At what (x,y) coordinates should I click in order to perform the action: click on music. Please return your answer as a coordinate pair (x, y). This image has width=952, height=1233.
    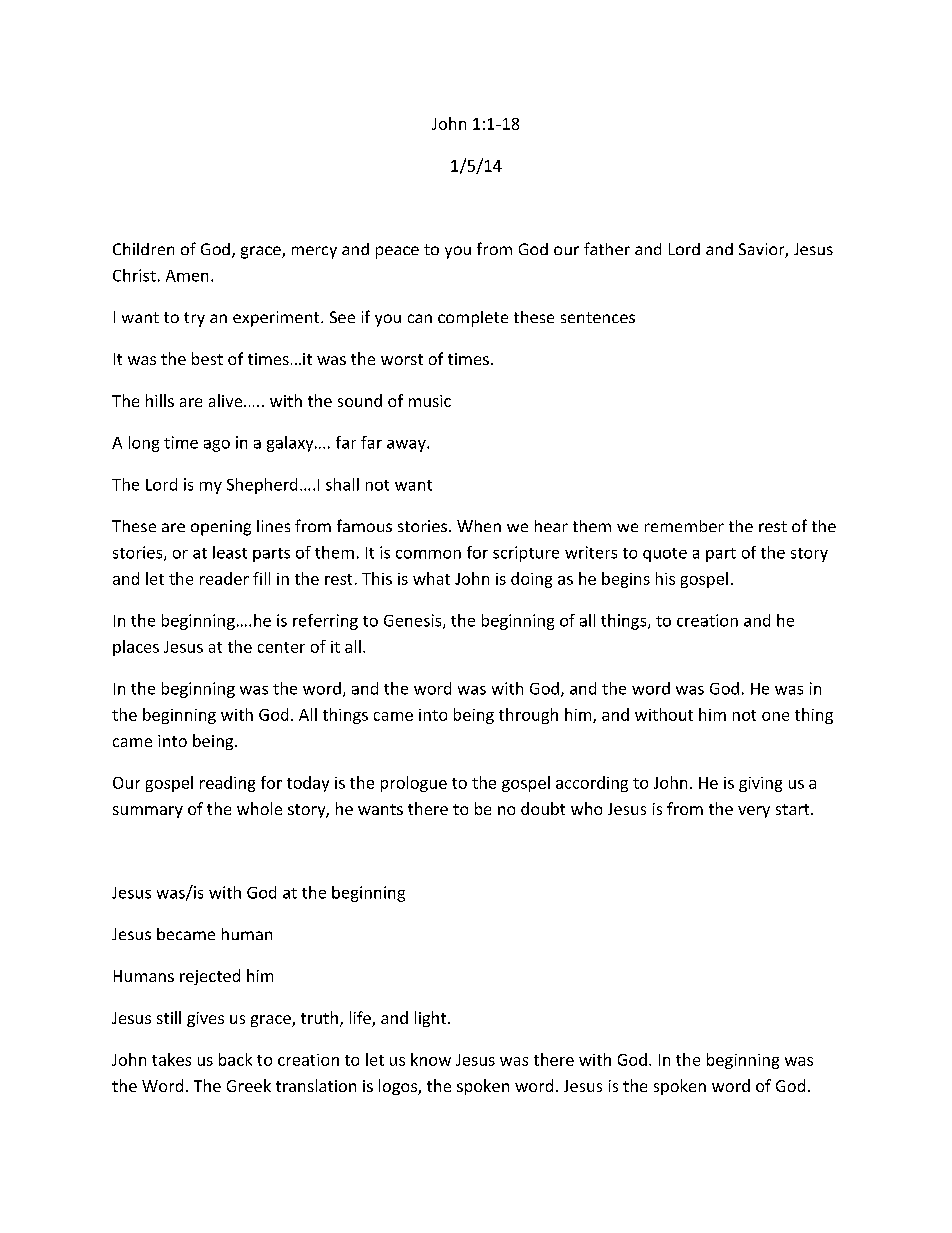
    Looking at the image, I should click on (430, 401).
